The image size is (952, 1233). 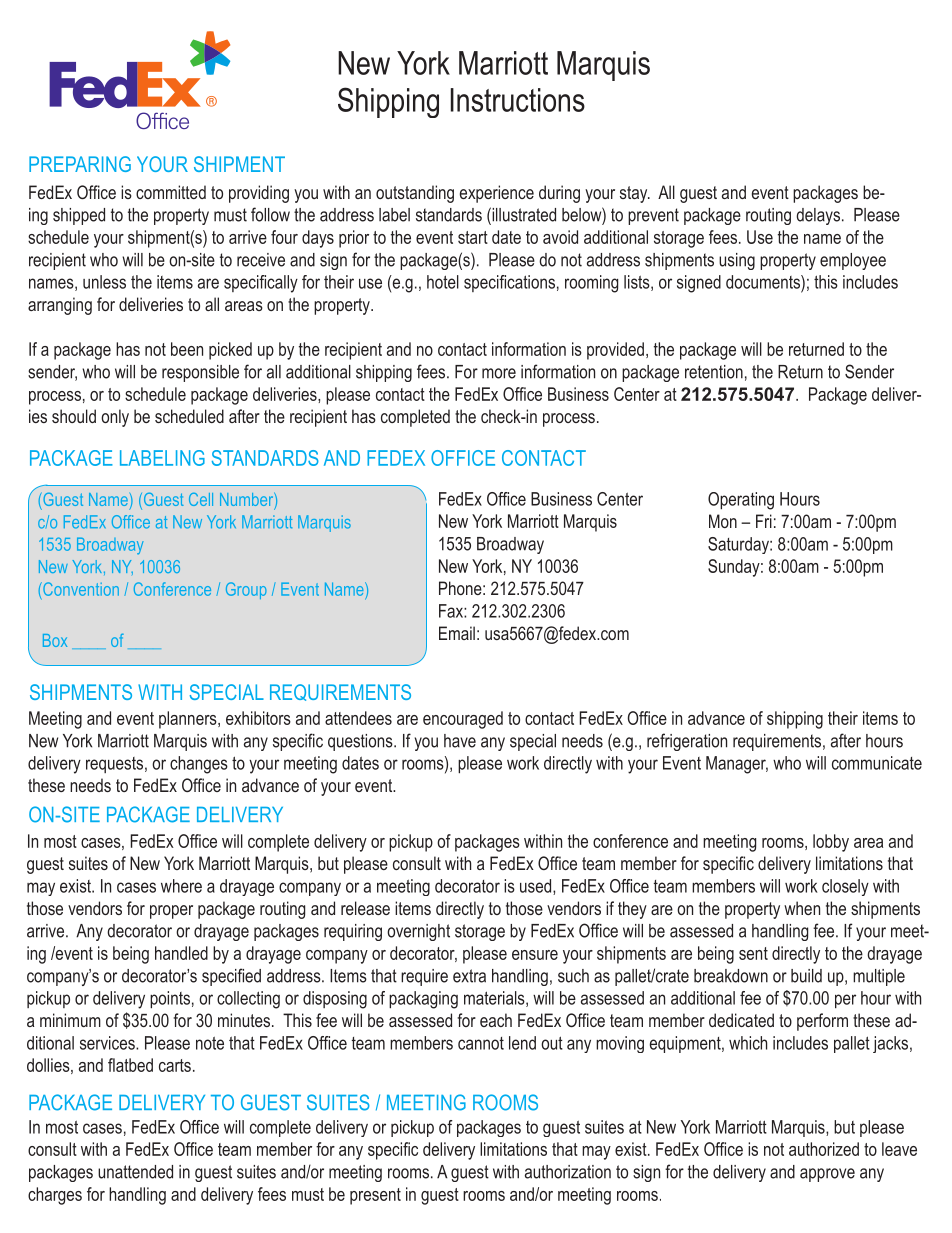 I want to click on used, so click(x=537, y=887).
